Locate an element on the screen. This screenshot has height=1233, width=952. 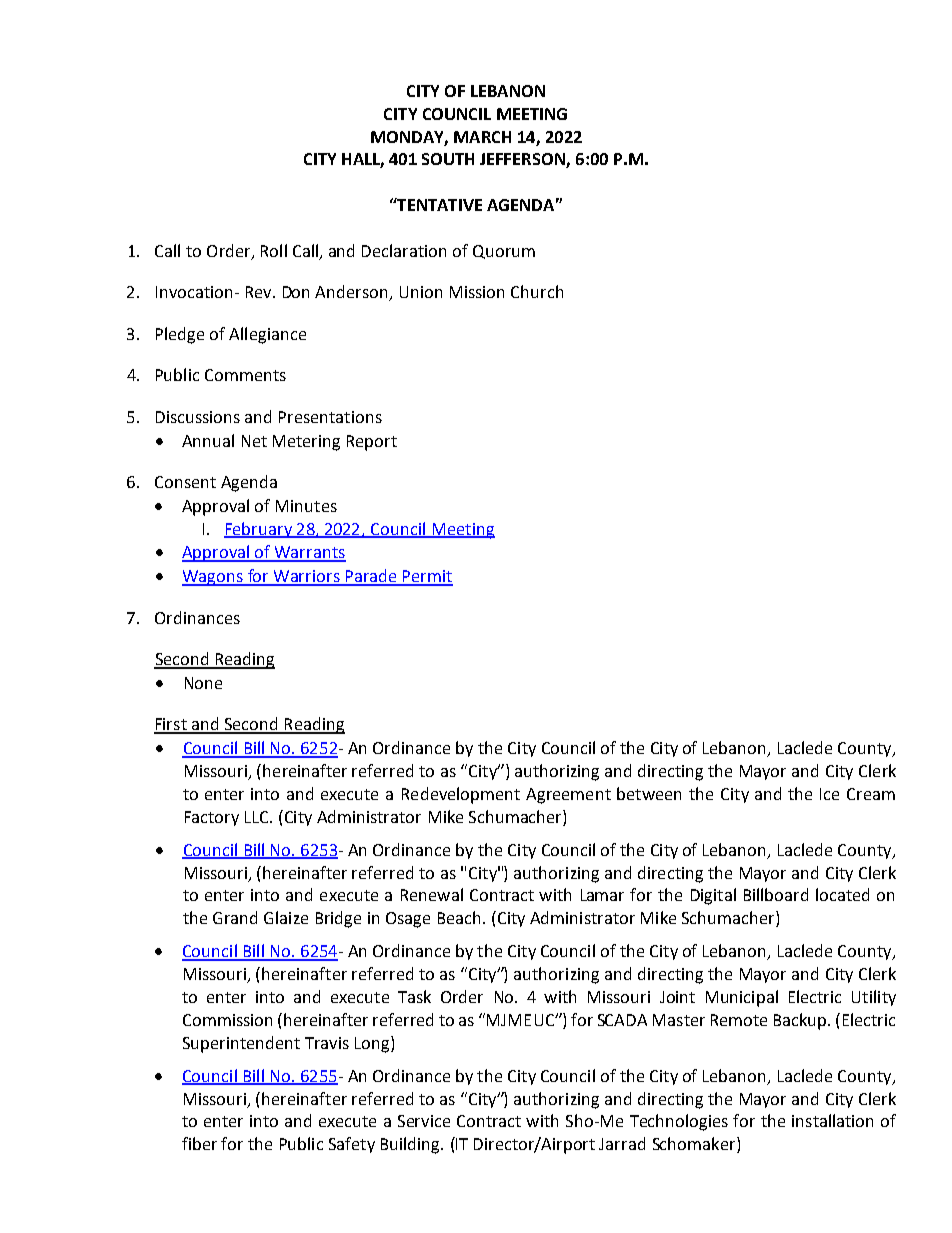
Permit is located at coordinates (427, 577).
